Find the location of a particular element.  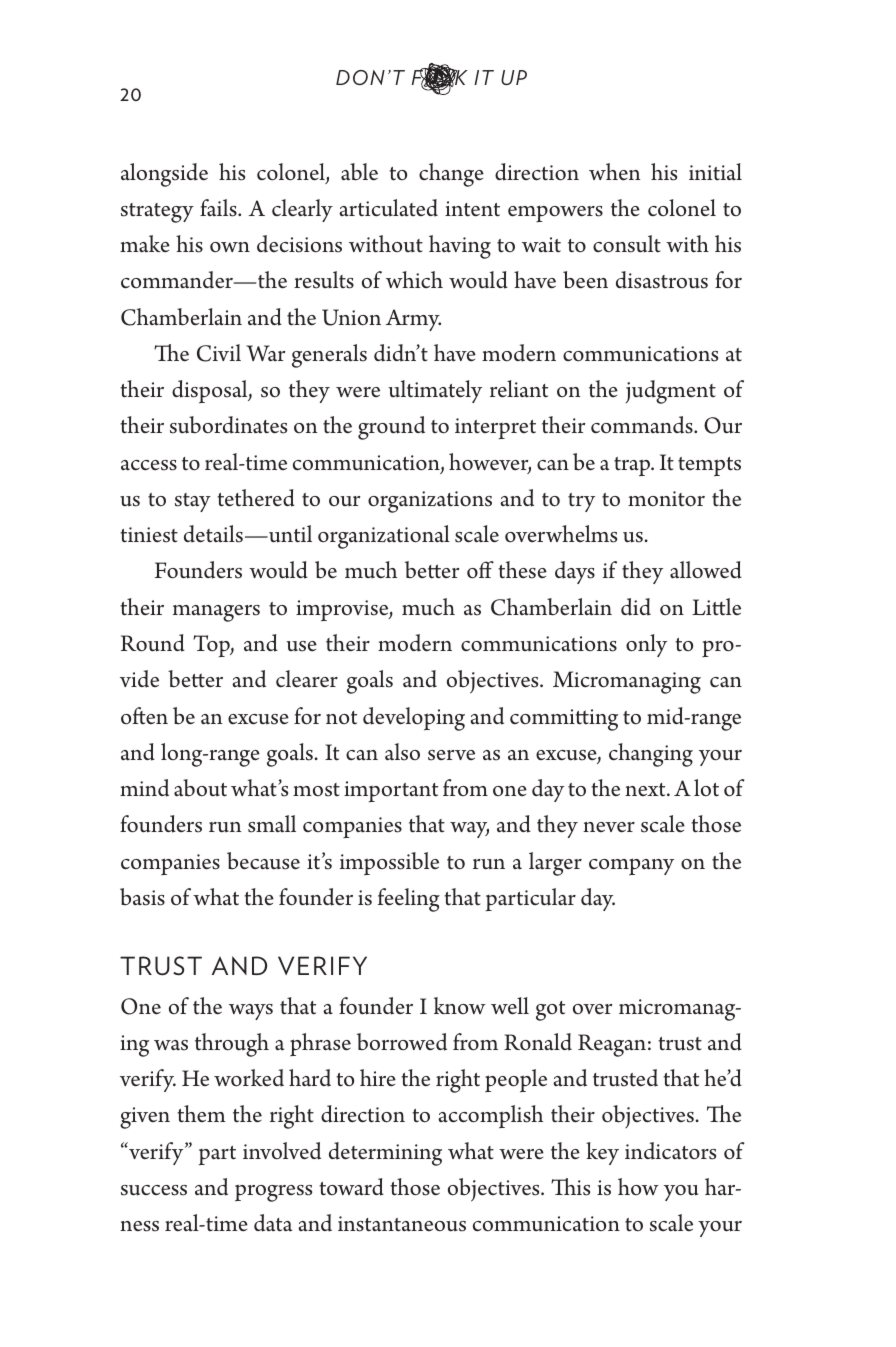

when is located at coordinates (614, 172).
